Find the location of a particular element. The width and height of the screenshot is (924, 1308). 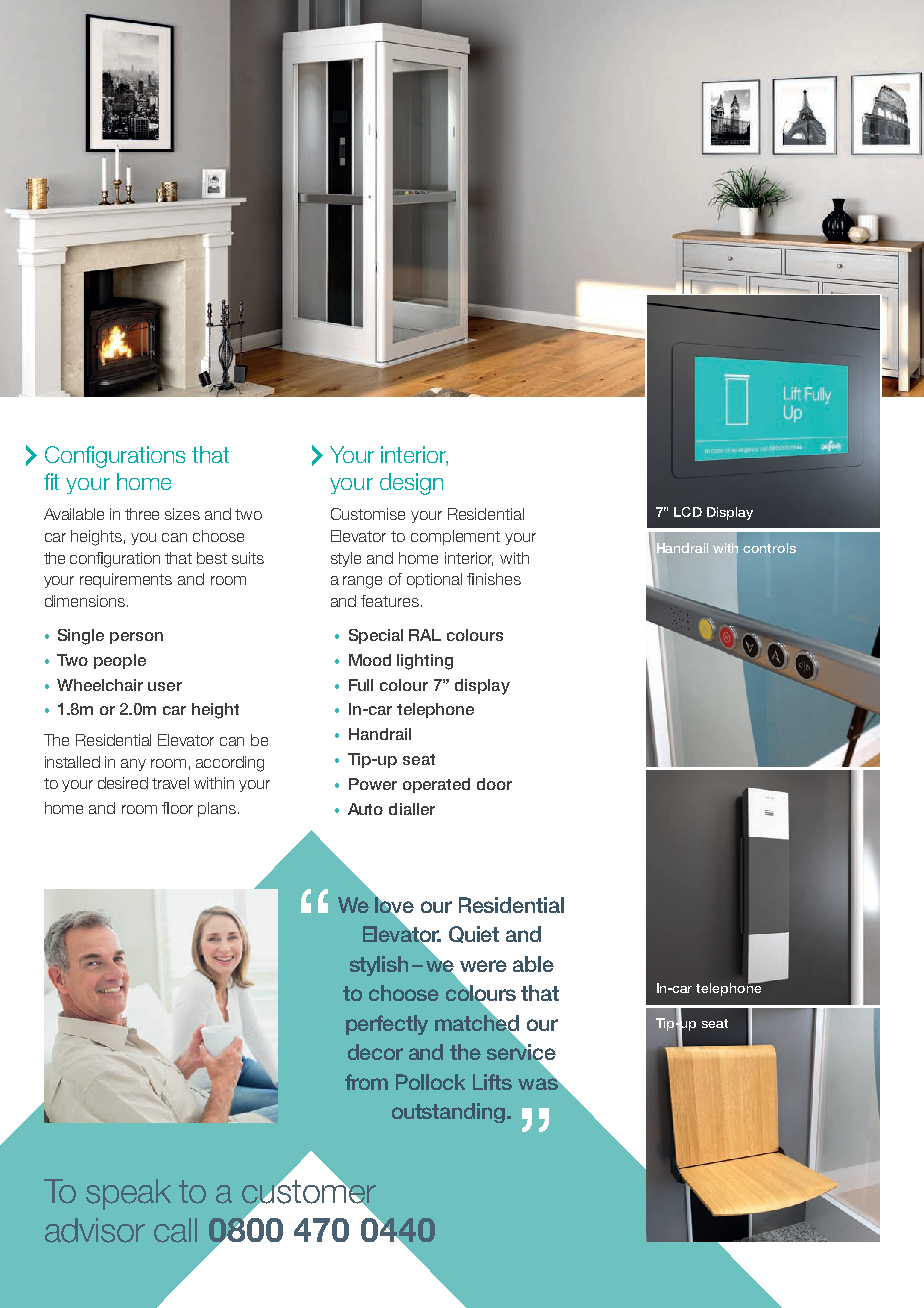

design is located at coordinates (411, 484).
